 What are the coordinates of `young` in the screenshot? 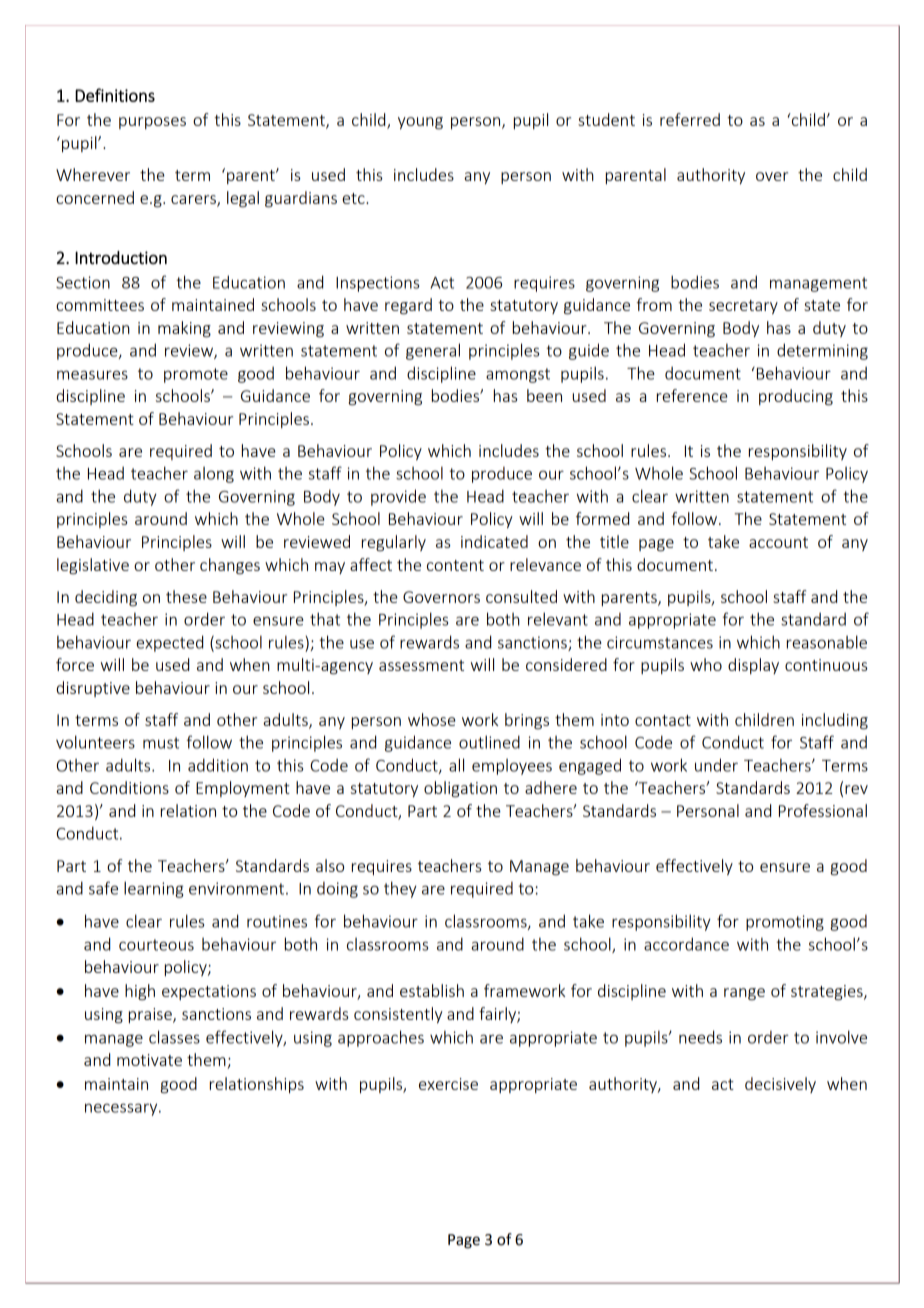 It's located at (420, 123).
